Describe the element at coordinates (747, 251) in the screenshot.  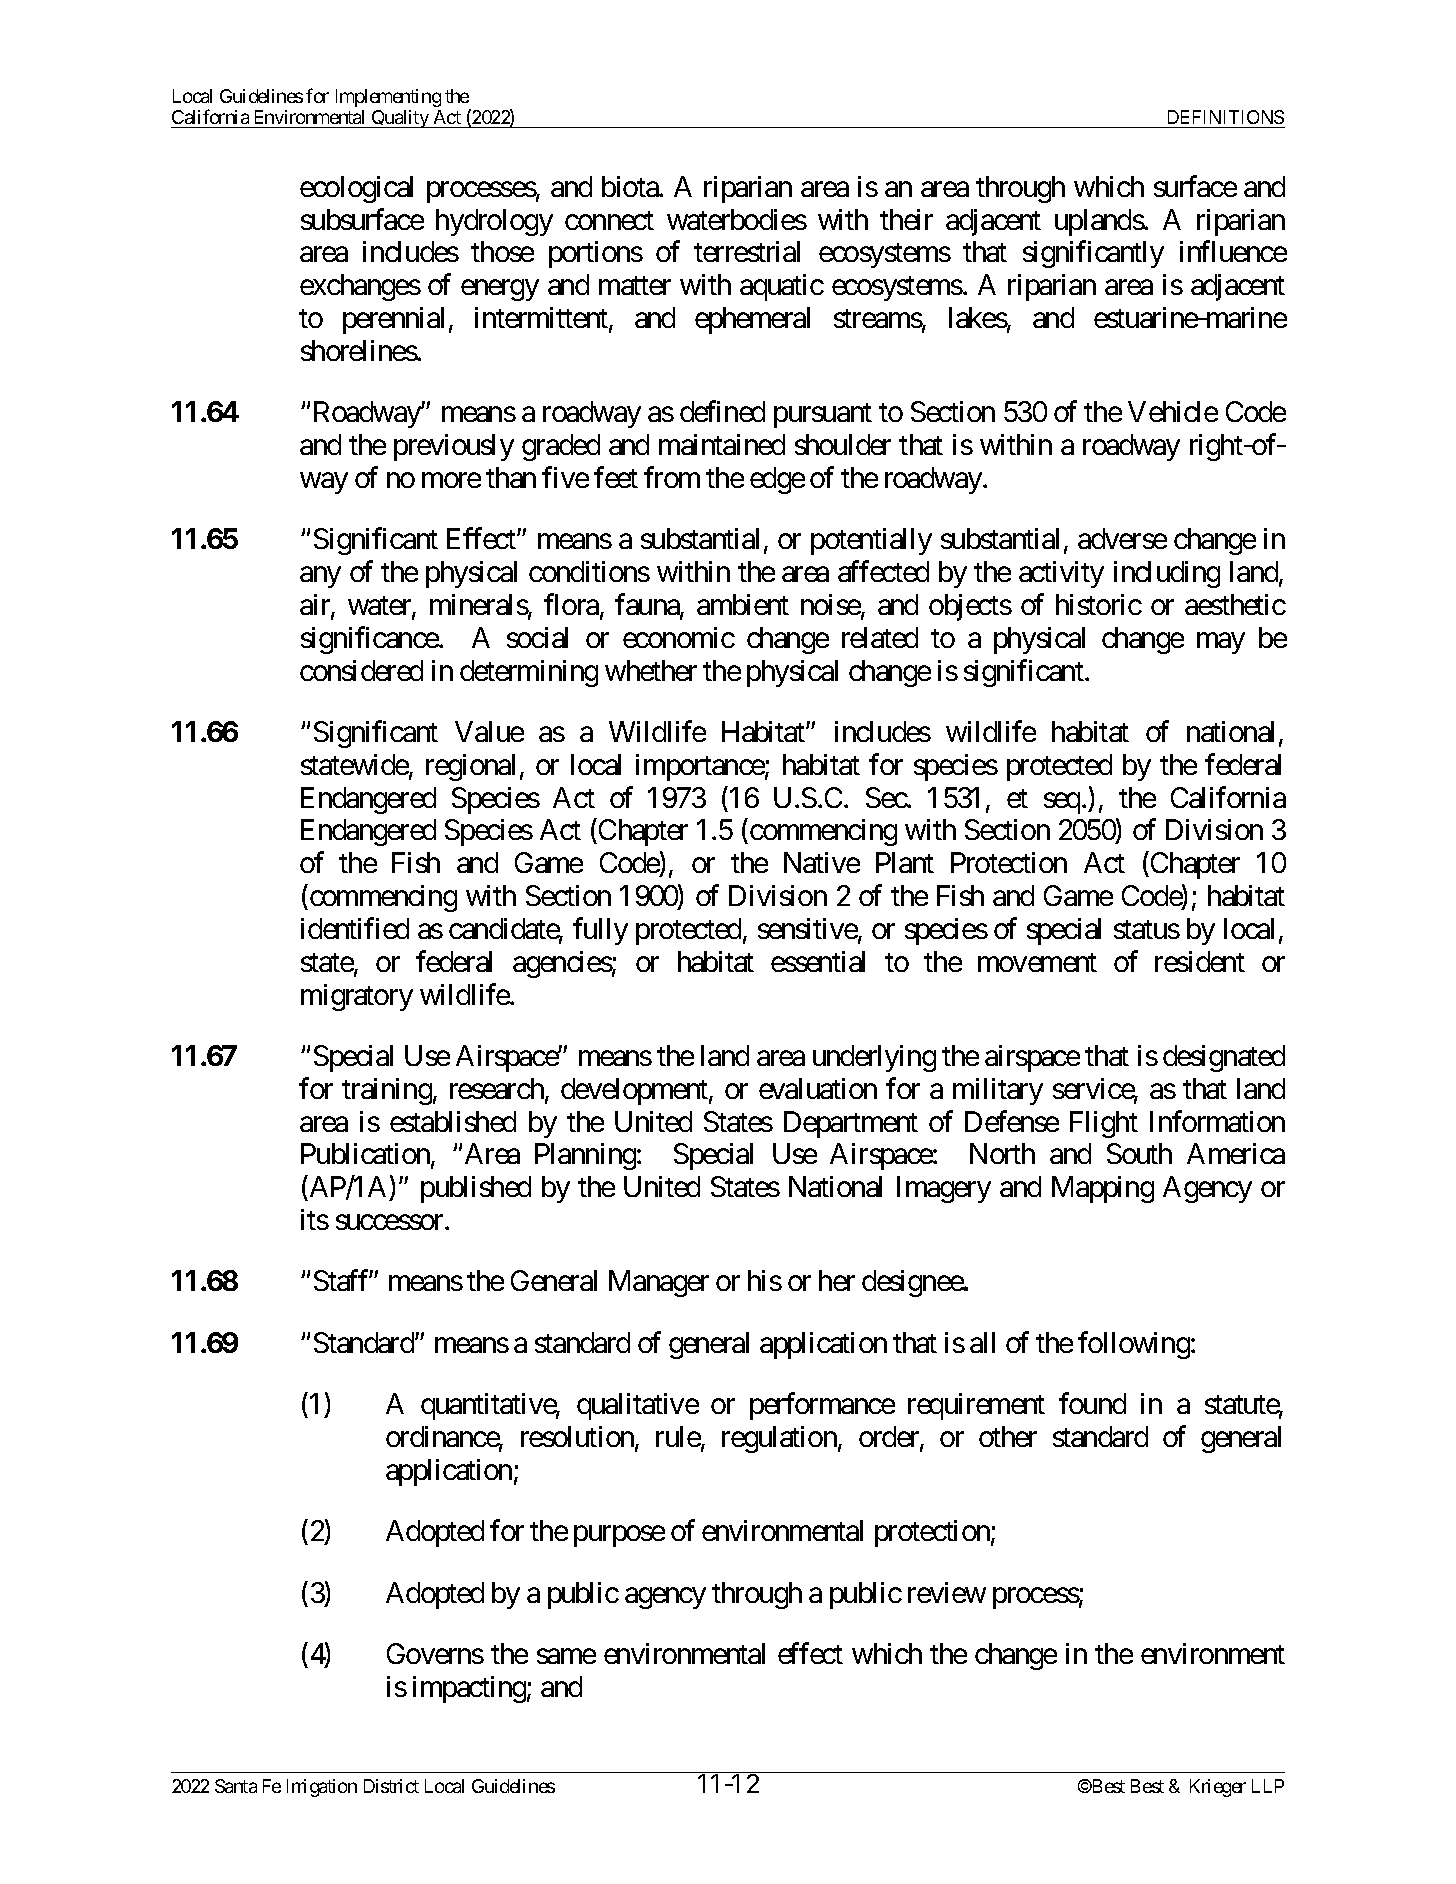
I see `terrestrial` at that location.
